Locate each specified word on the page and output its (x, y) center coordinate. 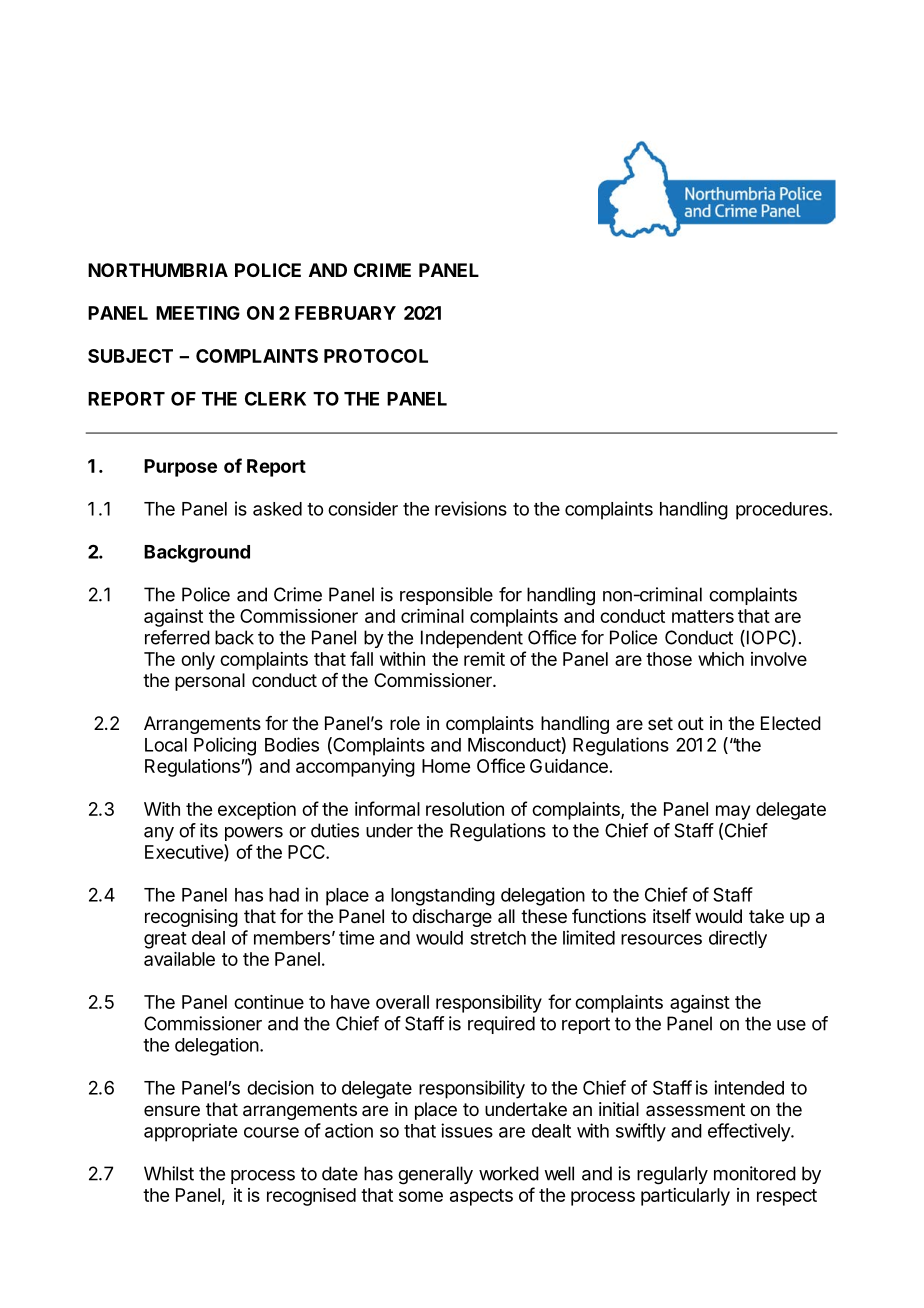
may (733, 812)
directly (738, 939)
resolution (465, 809)
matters (703, 616)
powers (254, 834)
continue (269, 1002)
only (198, 661)
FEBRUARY (345, 313)
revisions (471, 508)
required (501, 1025)
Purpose (180, 468)
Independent (472, 639)
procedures (783, 511)
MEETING (198, 313)
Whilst (169, 1173)
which (721, 659)
